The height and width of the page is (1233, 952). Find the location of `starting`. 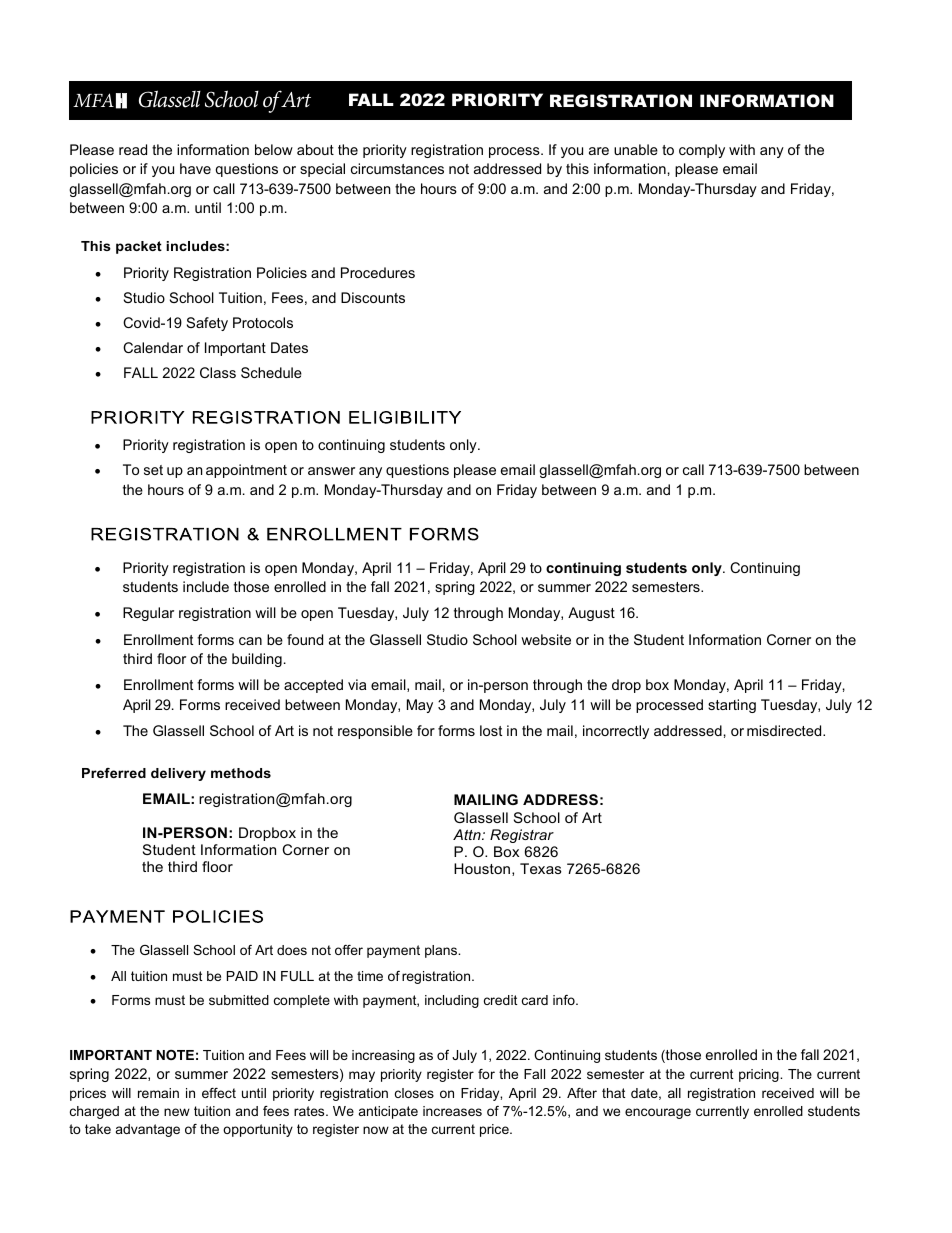

starting is located at coordinates (732, 706).
